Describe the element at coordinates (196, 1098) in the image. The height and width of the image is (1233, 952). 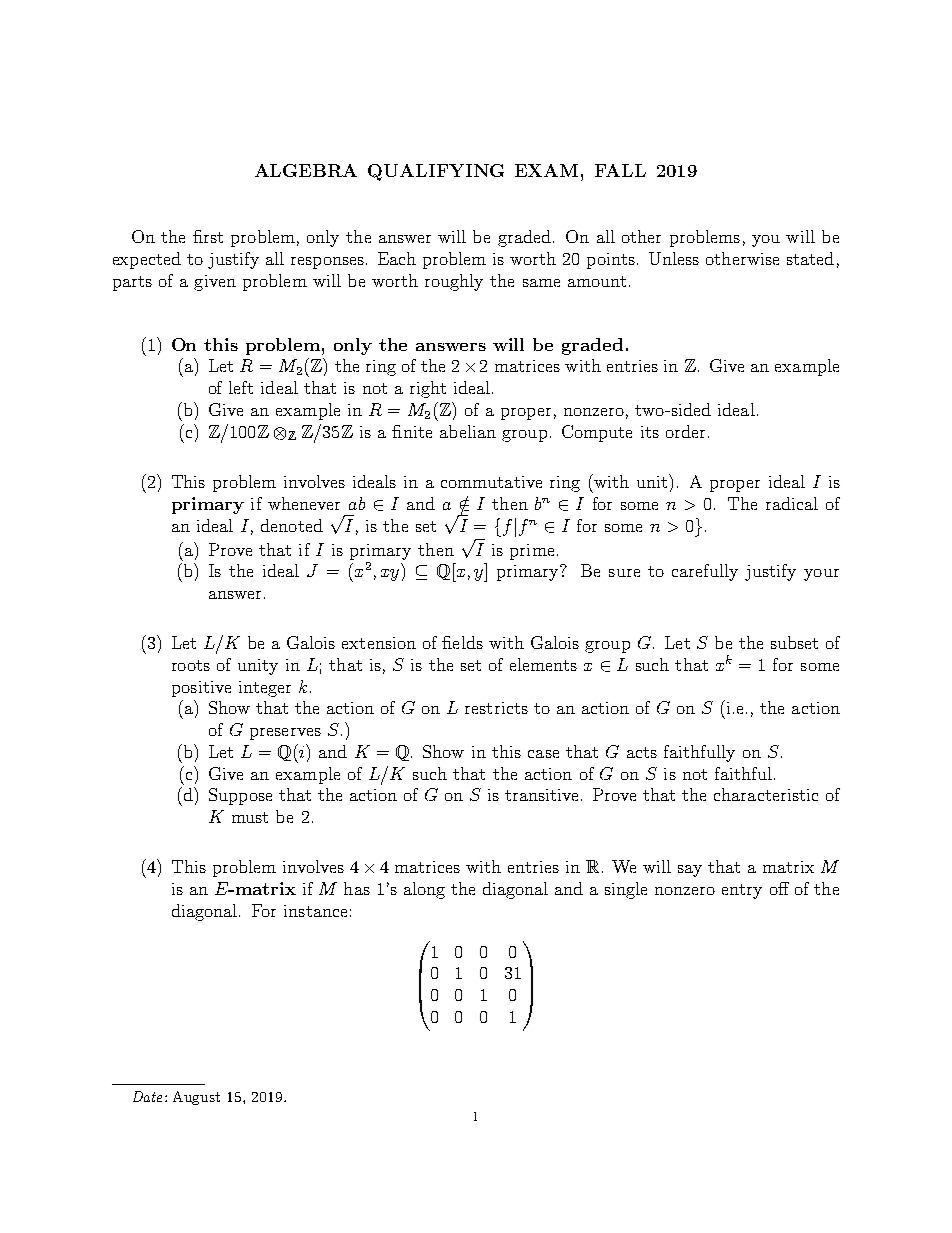
I see `August` at that location.
